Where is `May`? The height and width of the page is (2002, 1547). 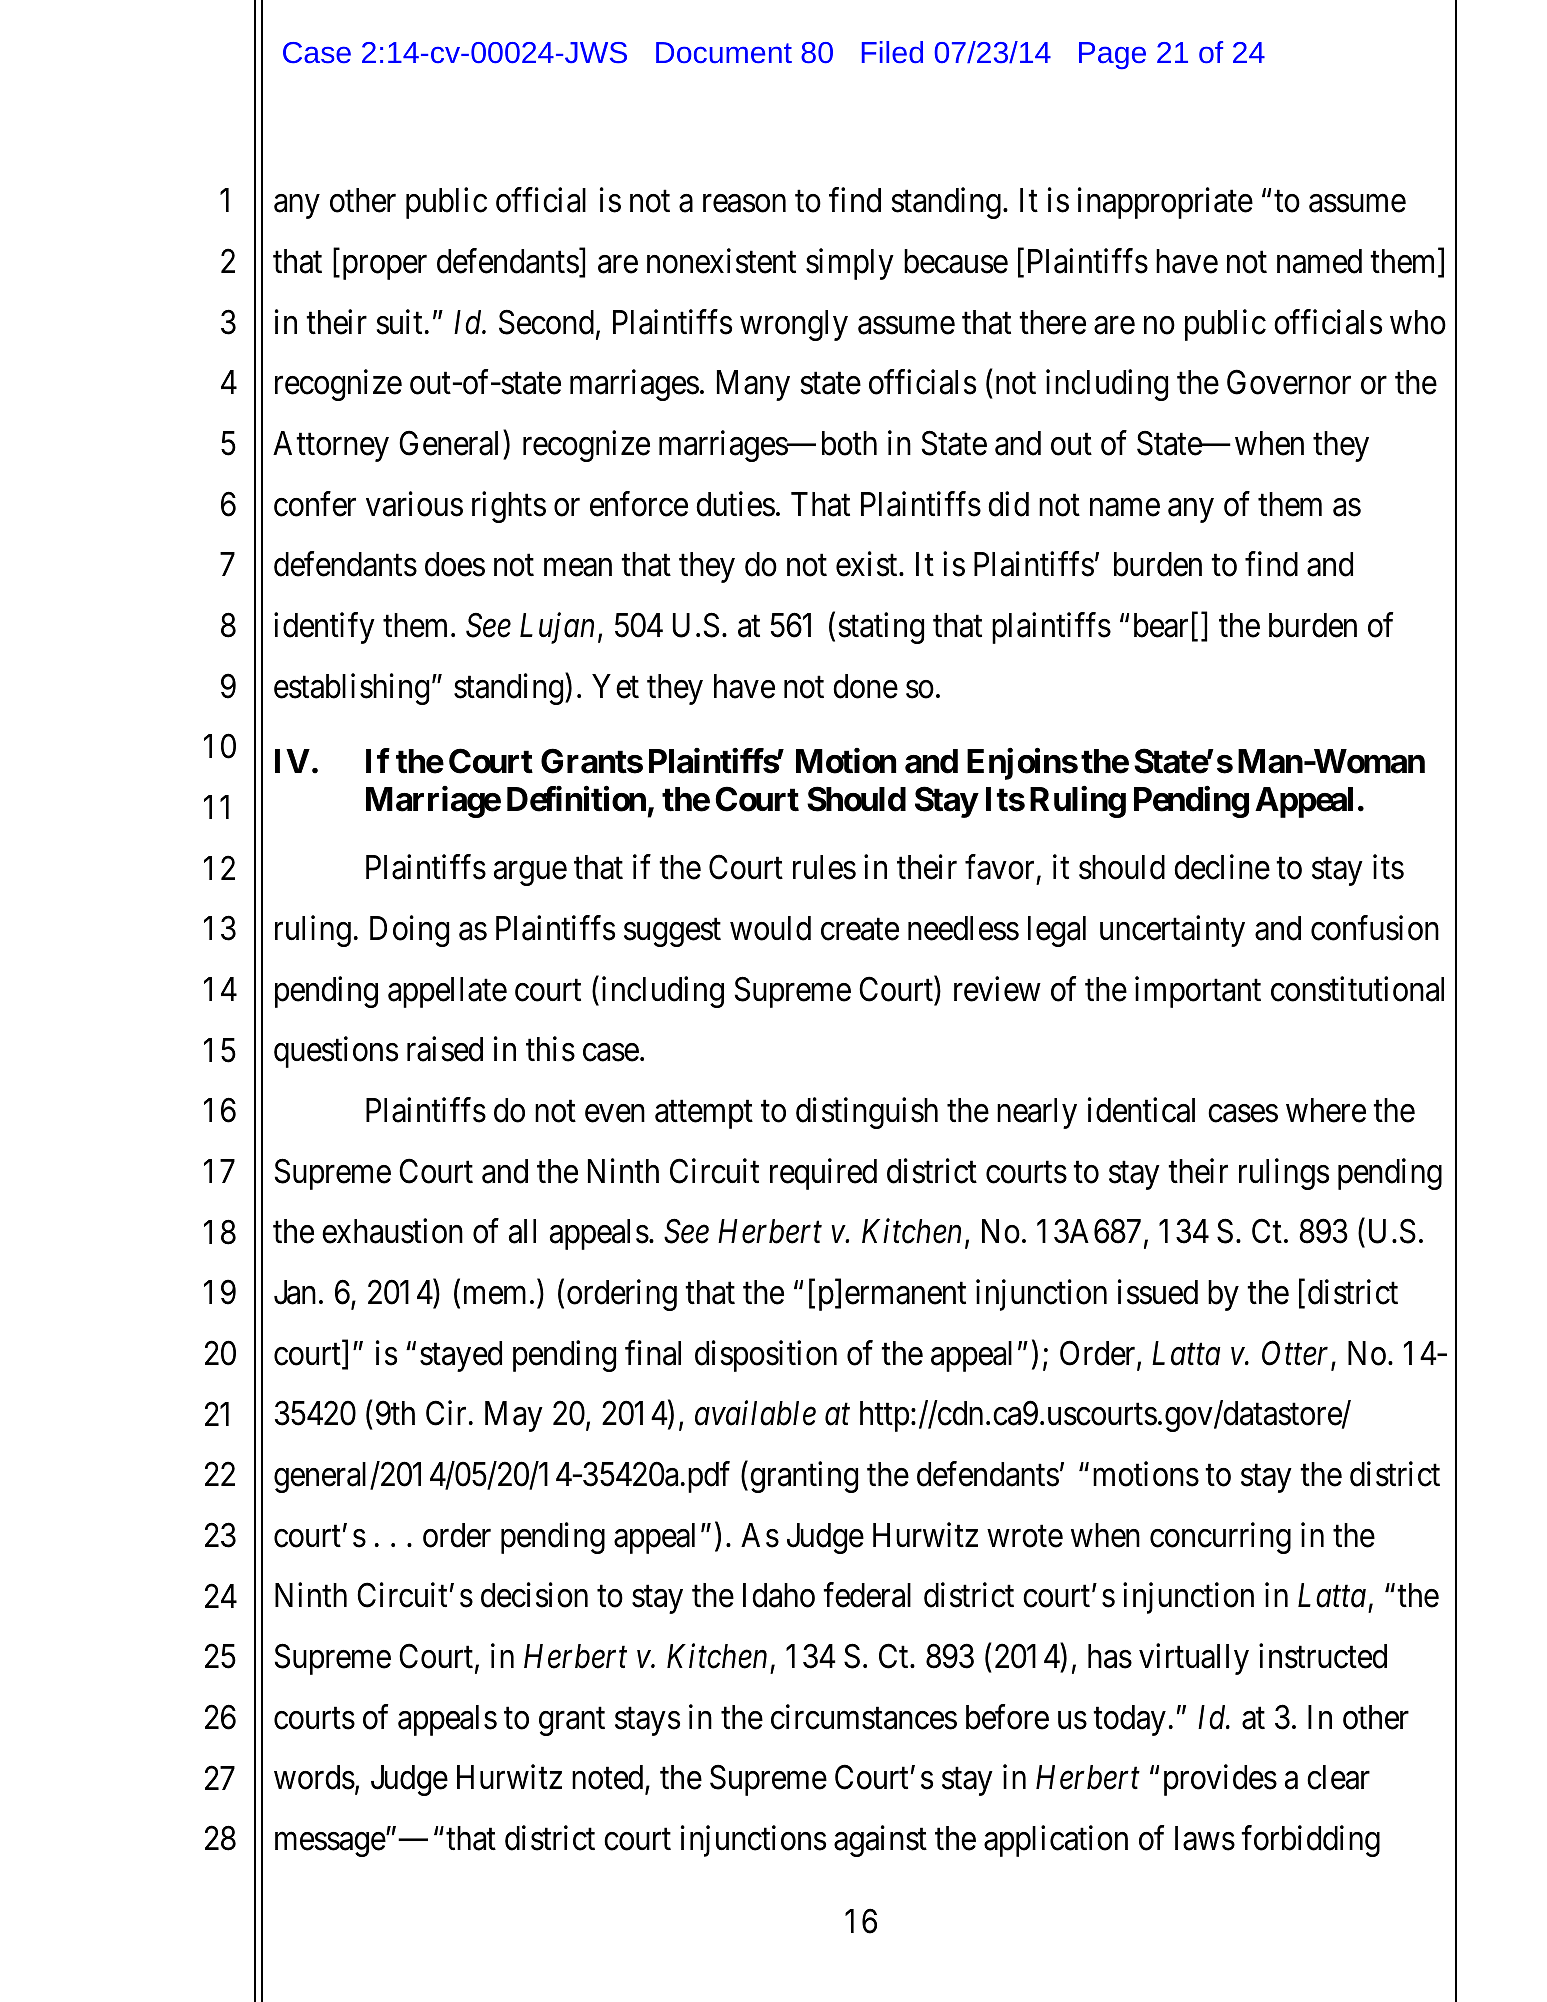 May is located at coordinates (514, 1417).
